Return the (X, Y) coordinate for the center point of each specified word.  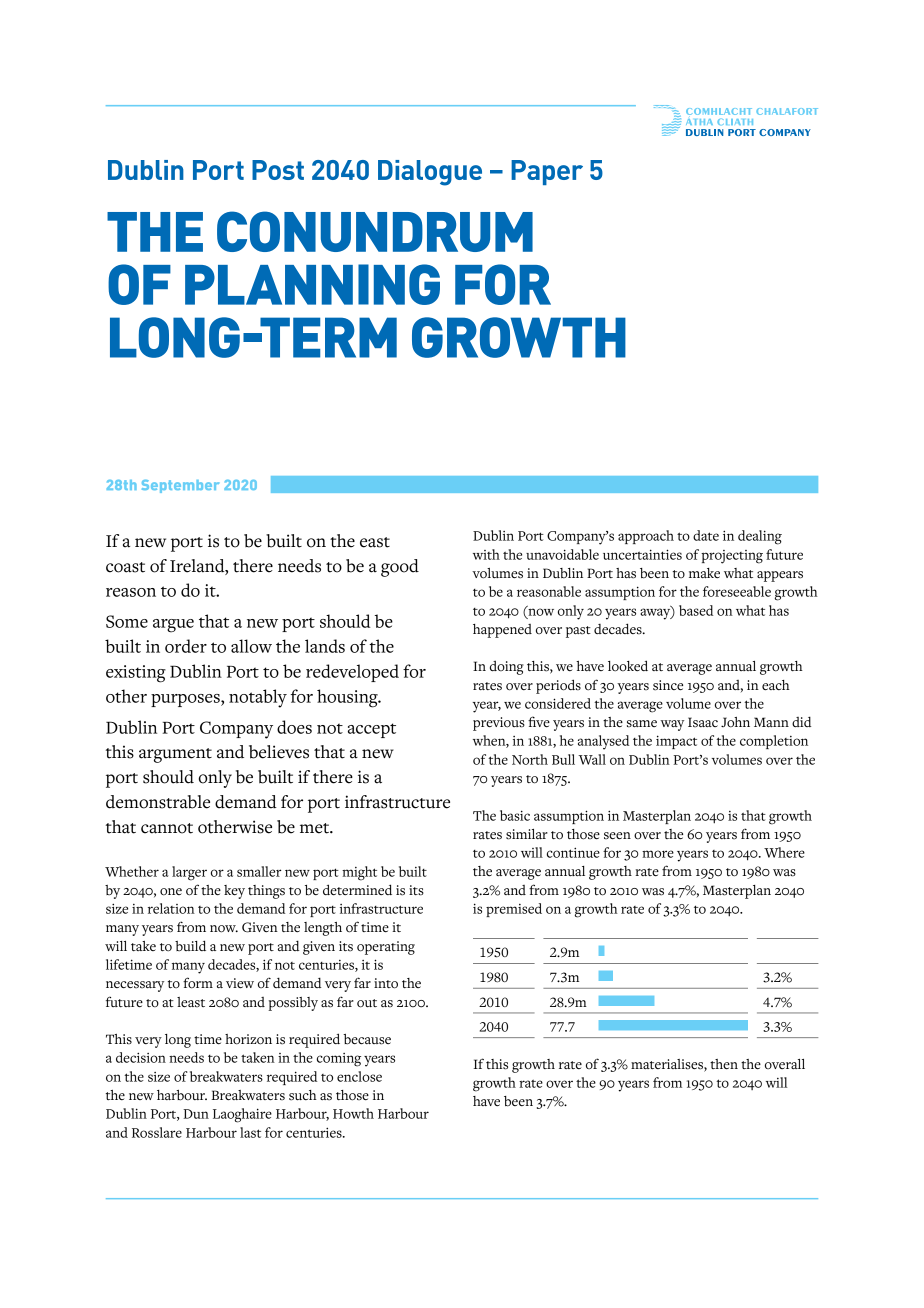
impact (676, 742)
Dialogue (430, 173)
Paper (547, 172)
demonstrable (158, 802)
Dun (196, 1114)
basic (515, 815)
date (706, 535)
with (486, 554)
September (180, 486)
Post (278, 170)
